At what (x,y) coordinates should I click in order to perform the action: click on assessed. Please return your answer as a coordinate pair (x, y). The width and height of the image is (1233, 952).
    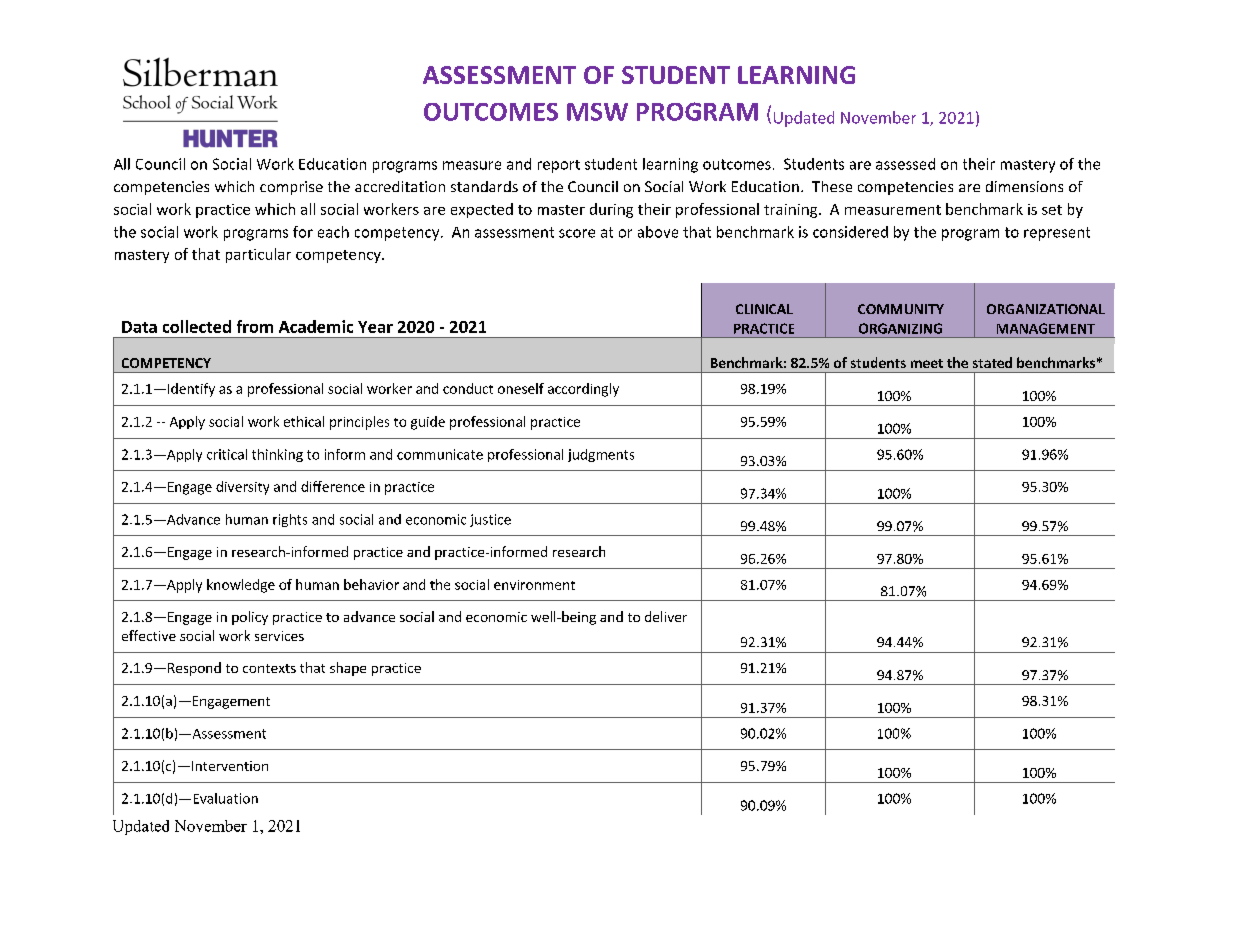
    Looking at the image, I should click on (905, 164).
